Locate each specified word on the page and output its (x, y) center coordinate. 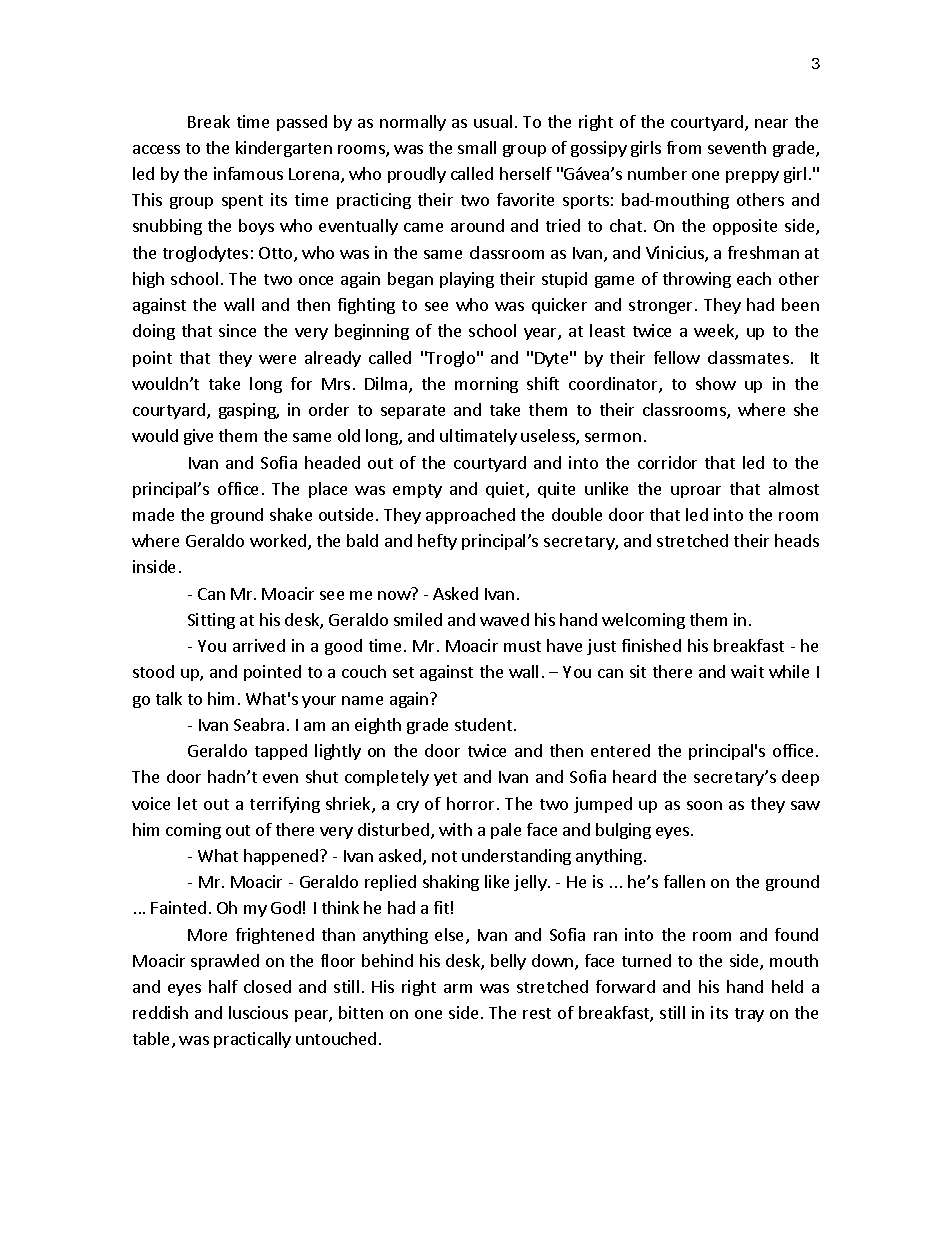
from (684, 147)
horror (470, 803)
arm (458, 988)
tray (749, 1015)
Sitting (211, 621)
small (477, 147)
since (237, 330)
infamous (248, 173)
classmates (748, 357)
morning (486, 385)
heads (797, 540)
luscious (258, 1012)
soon (704, 805)
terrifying (285, 805)
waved (504, 619)
